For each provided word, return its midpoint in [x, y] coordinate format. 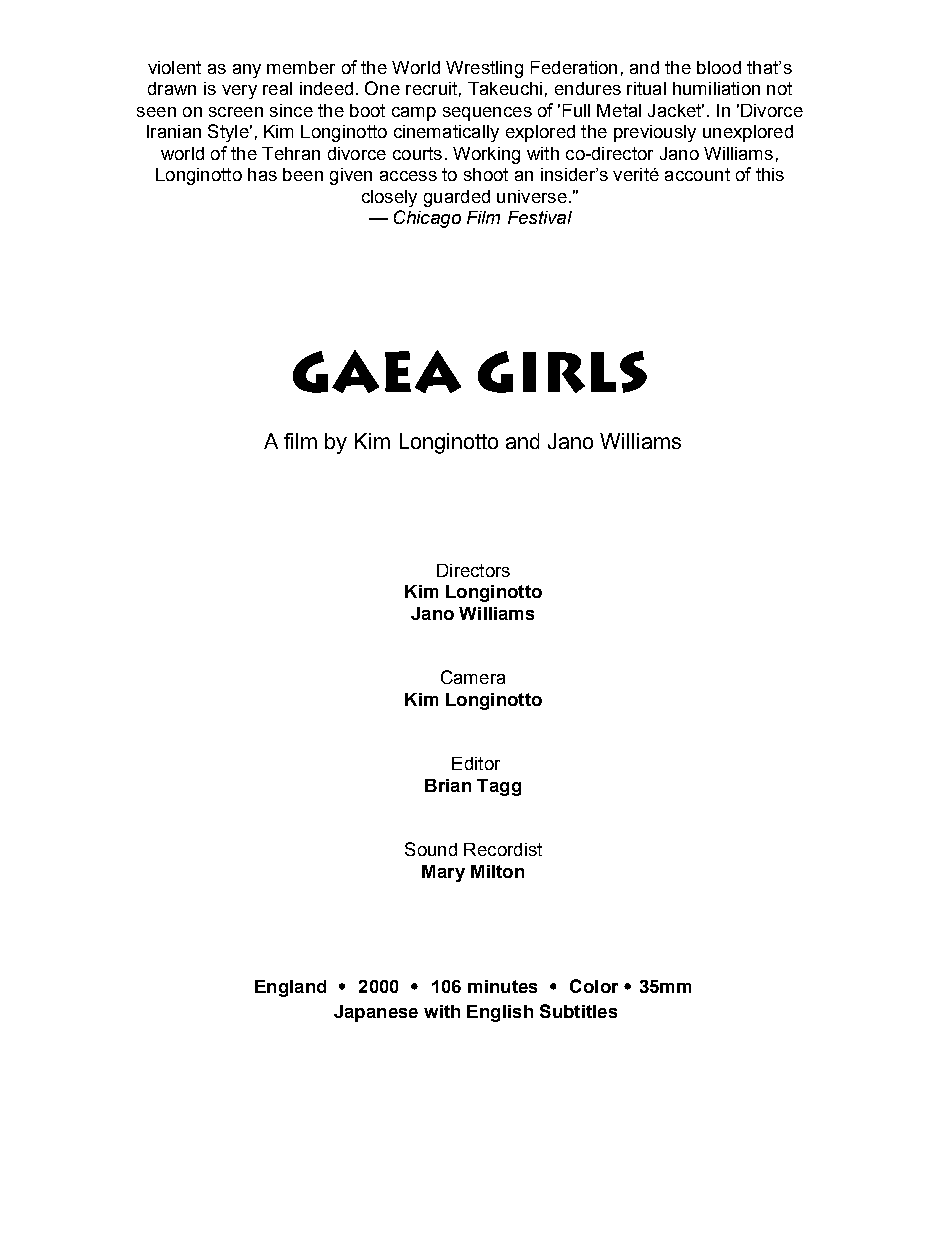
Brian [448, 785]
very [239, 92]
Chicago [427, 219]
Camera [473, 677]
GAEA [377, 371]
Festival [540, 217]
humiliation [716, 88]
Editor [476, 763]
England [290, 988]
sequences [487, 114]
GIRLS [562, 372]
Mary [443, 873]
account [697, 174]
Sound [431, 849]
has [262, 174]
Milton [497, 871]
